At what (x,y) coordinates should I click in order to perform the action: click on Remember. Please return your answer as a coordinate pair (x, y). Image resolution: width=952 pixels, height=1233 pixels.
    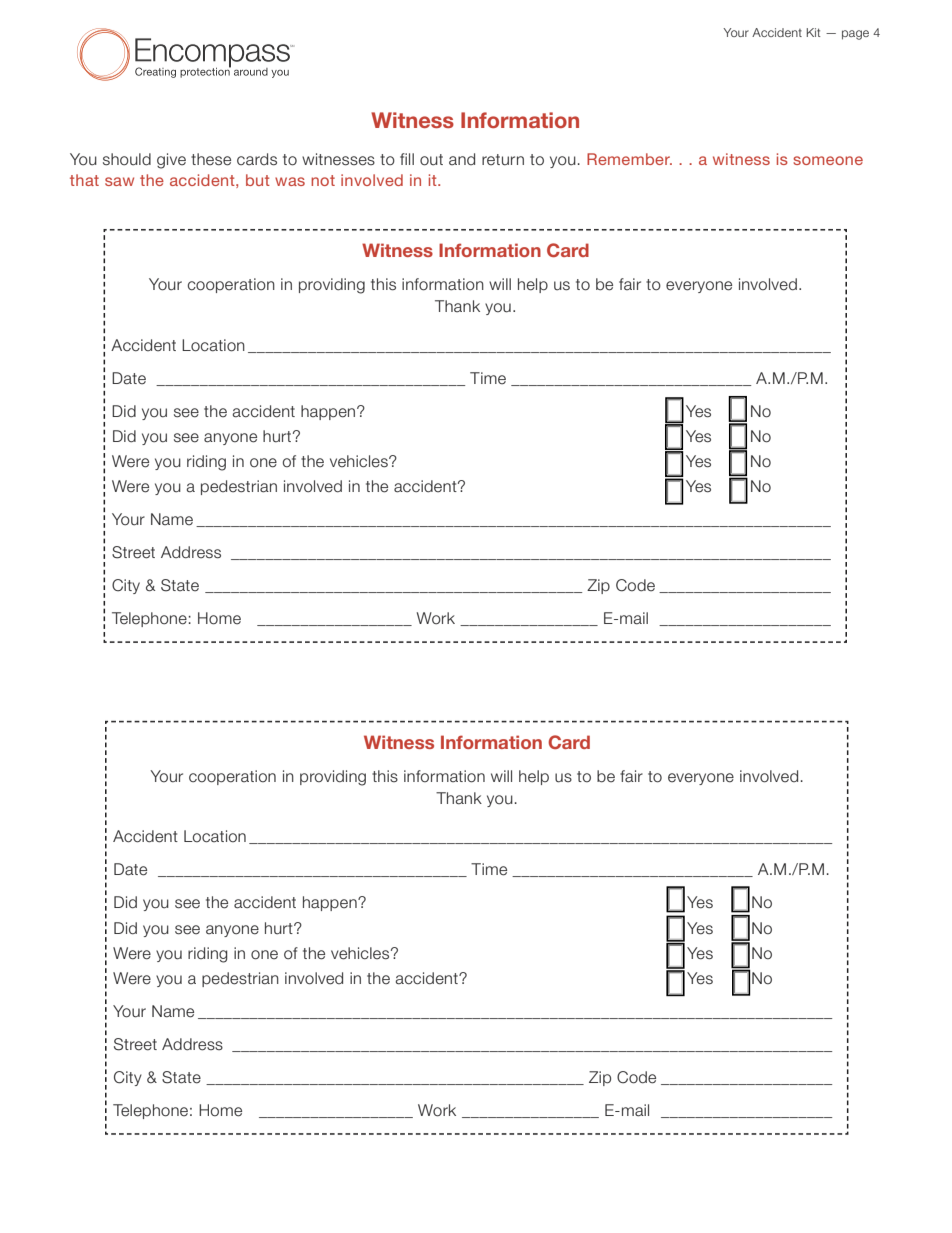
    Looking at the image, I should click on (629, 159).
